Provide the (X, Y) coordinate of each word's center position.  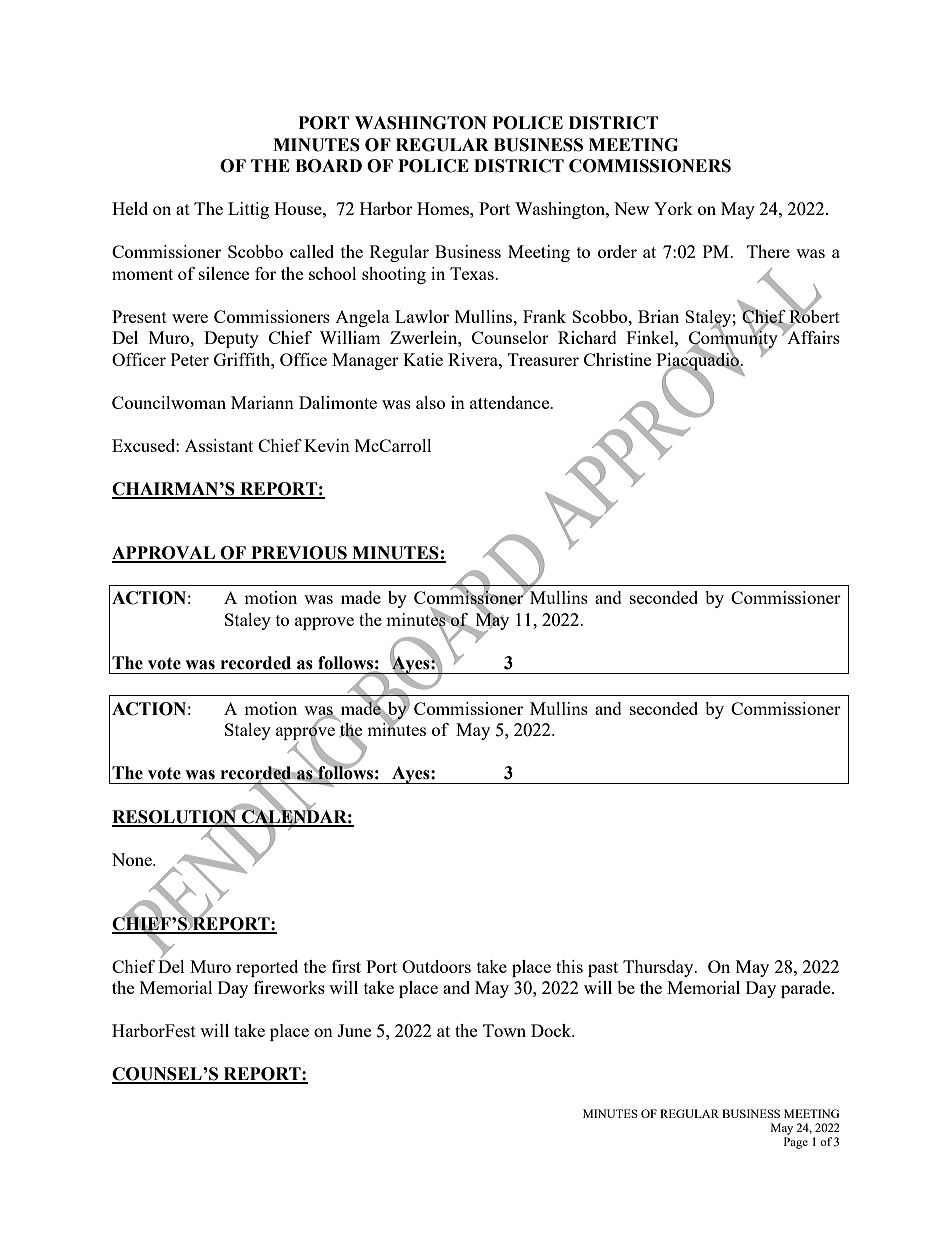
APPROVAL (164, 554)
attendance (511, 402)
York (673, 208)
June (354, 1030)
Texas (473, 273)
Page (796, 1143)
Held (130, 208)
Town (504, 1030)
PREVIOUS (299, 554)
